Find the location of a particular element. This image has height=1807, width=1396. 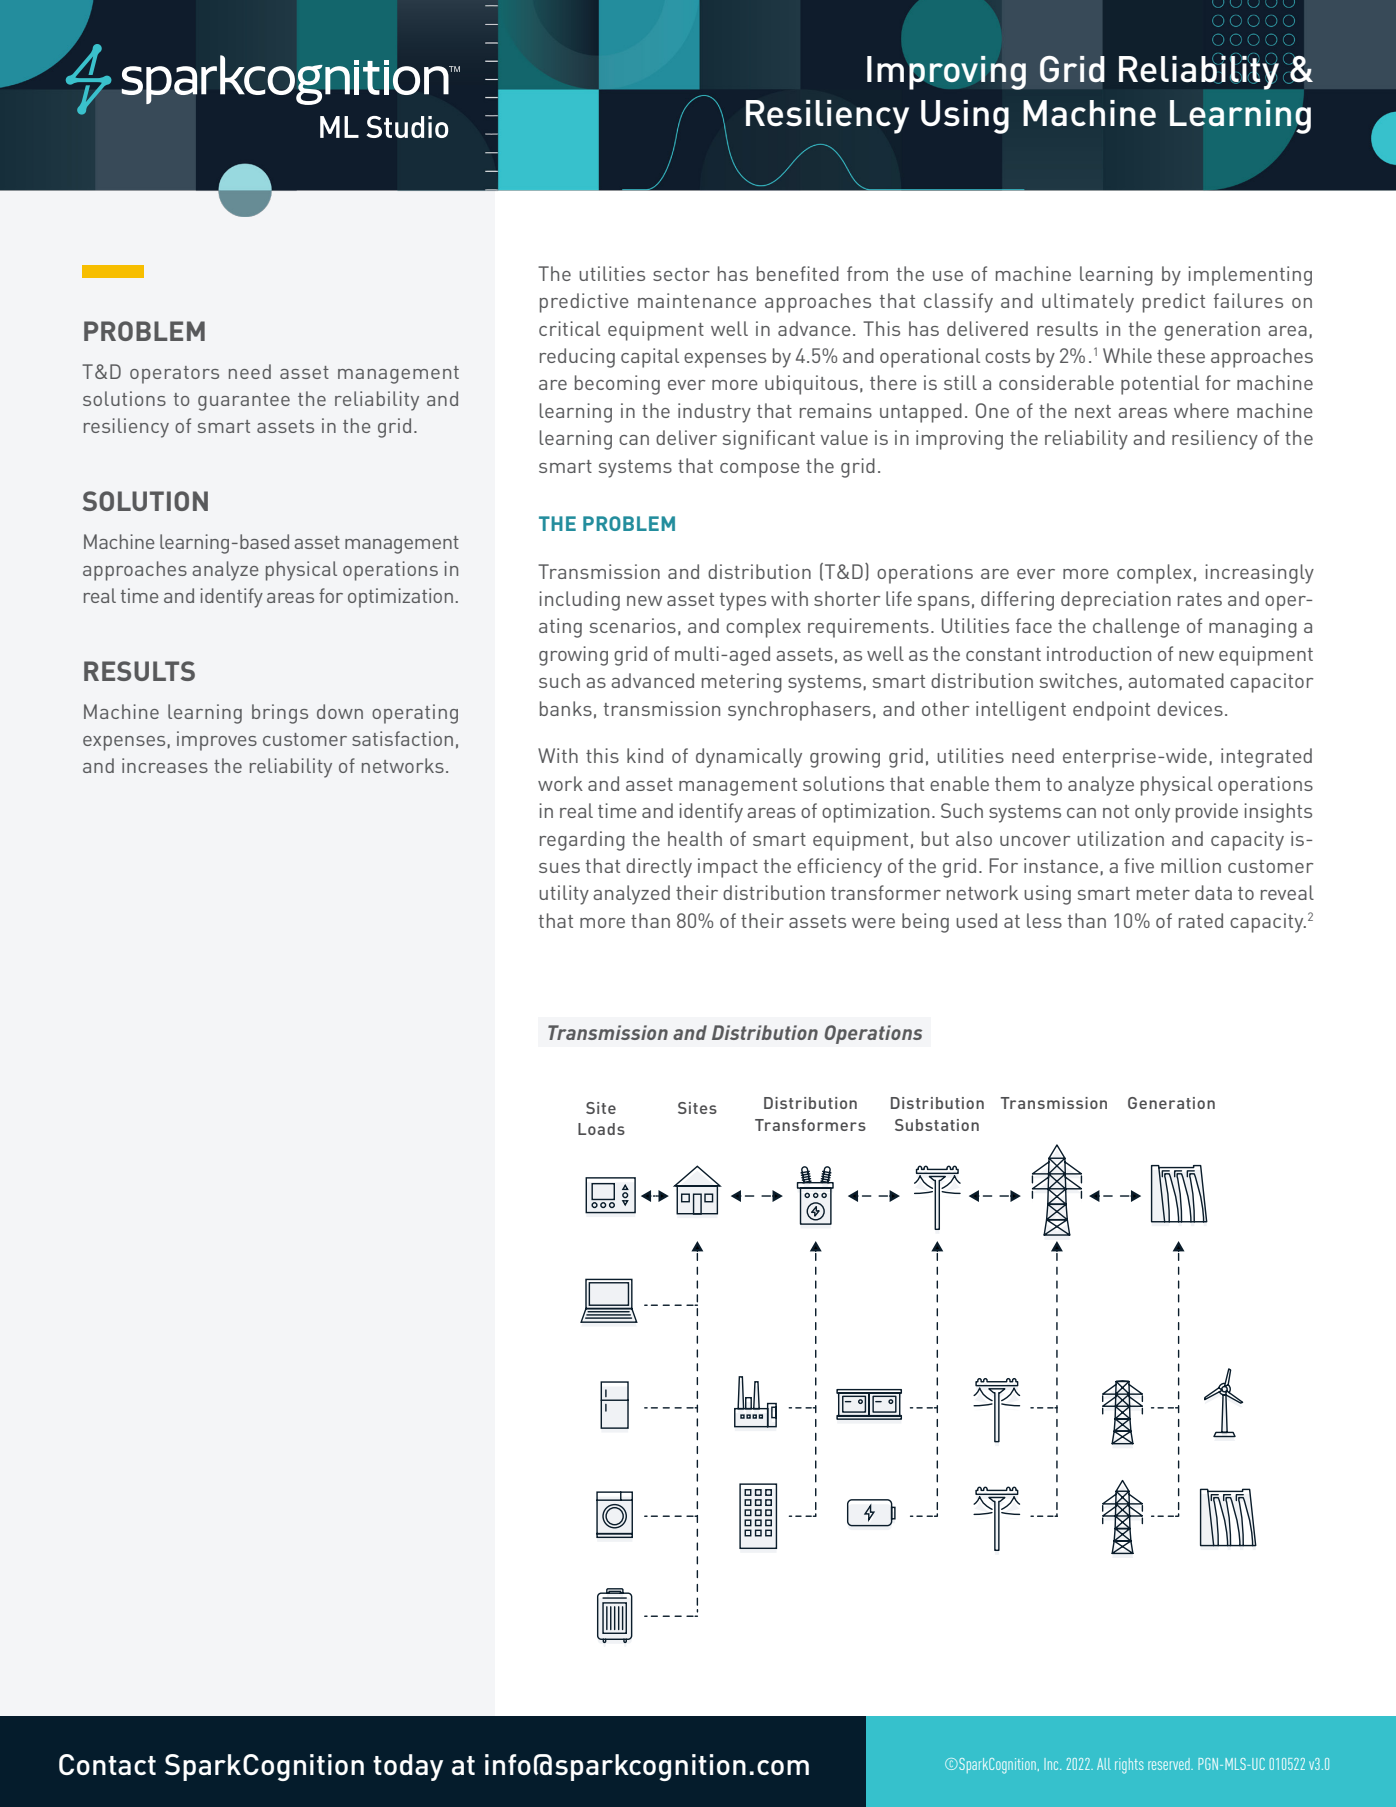

guarantee is located at coordinates (244, 402).
